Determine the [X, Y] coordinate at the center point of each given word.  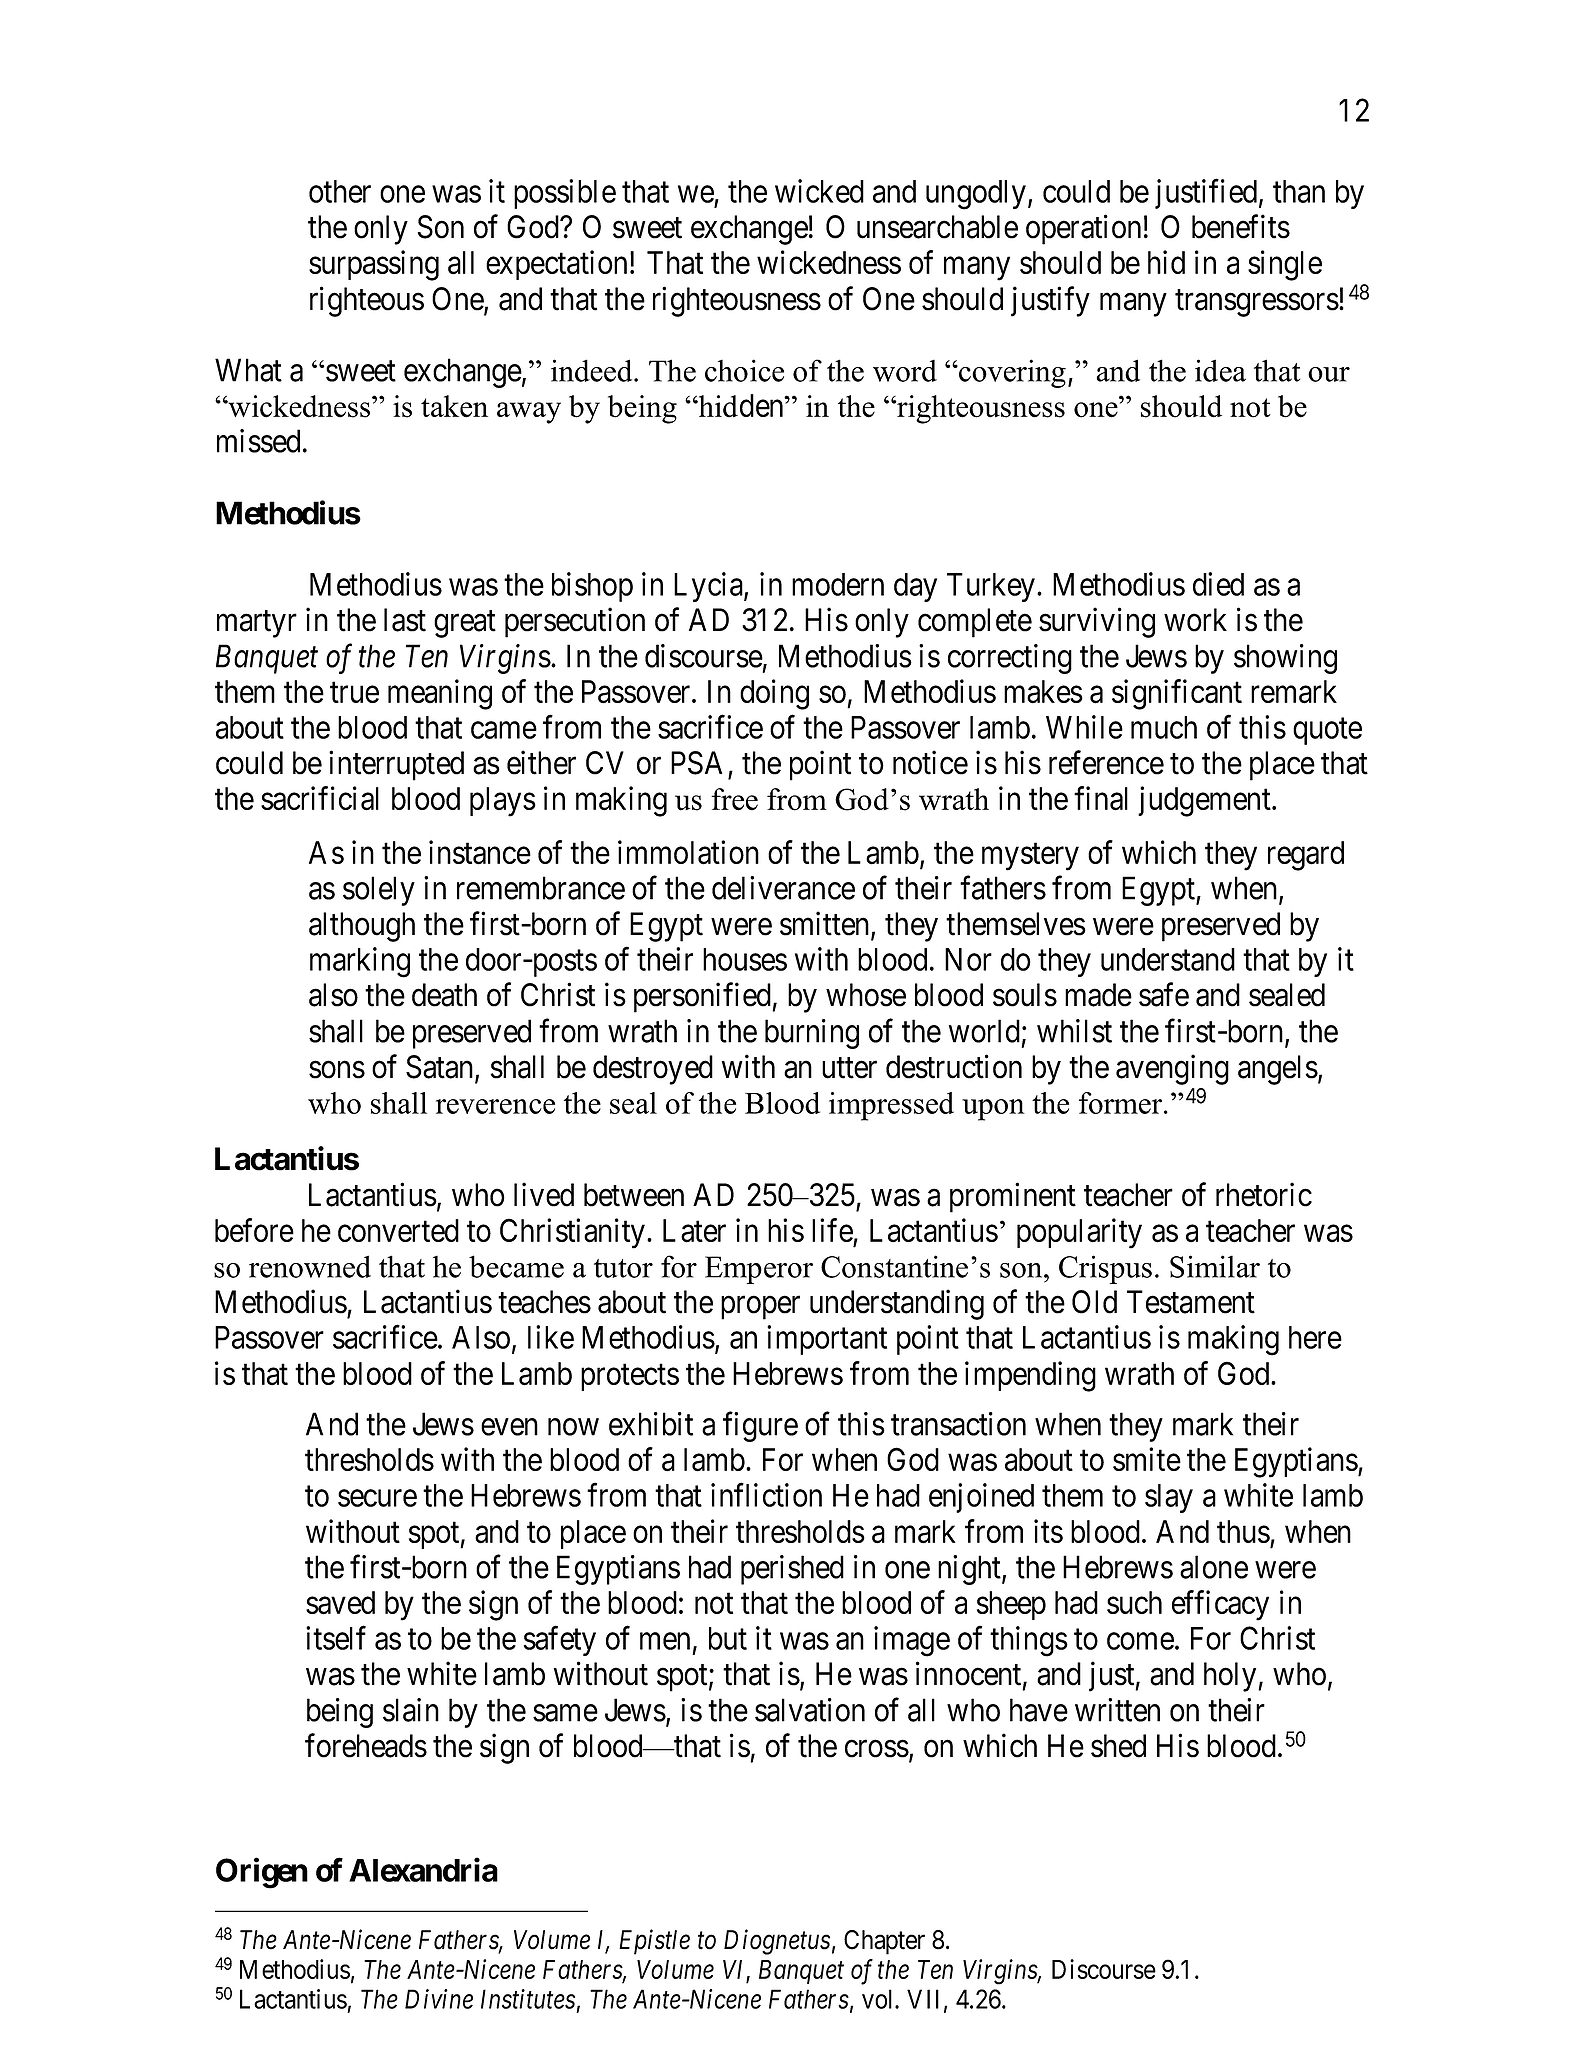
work [1195, 620]
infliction [766, 1495]
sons [337, 1070]
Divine [439, 1999]
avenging [1172, 1069]
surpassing [374, 265]
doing [774, 694]
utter [849, 1068]
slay [1169, 1498]
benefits [1241, 227]
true [354, 692]
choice [744, 370]
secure [377, 1498]
